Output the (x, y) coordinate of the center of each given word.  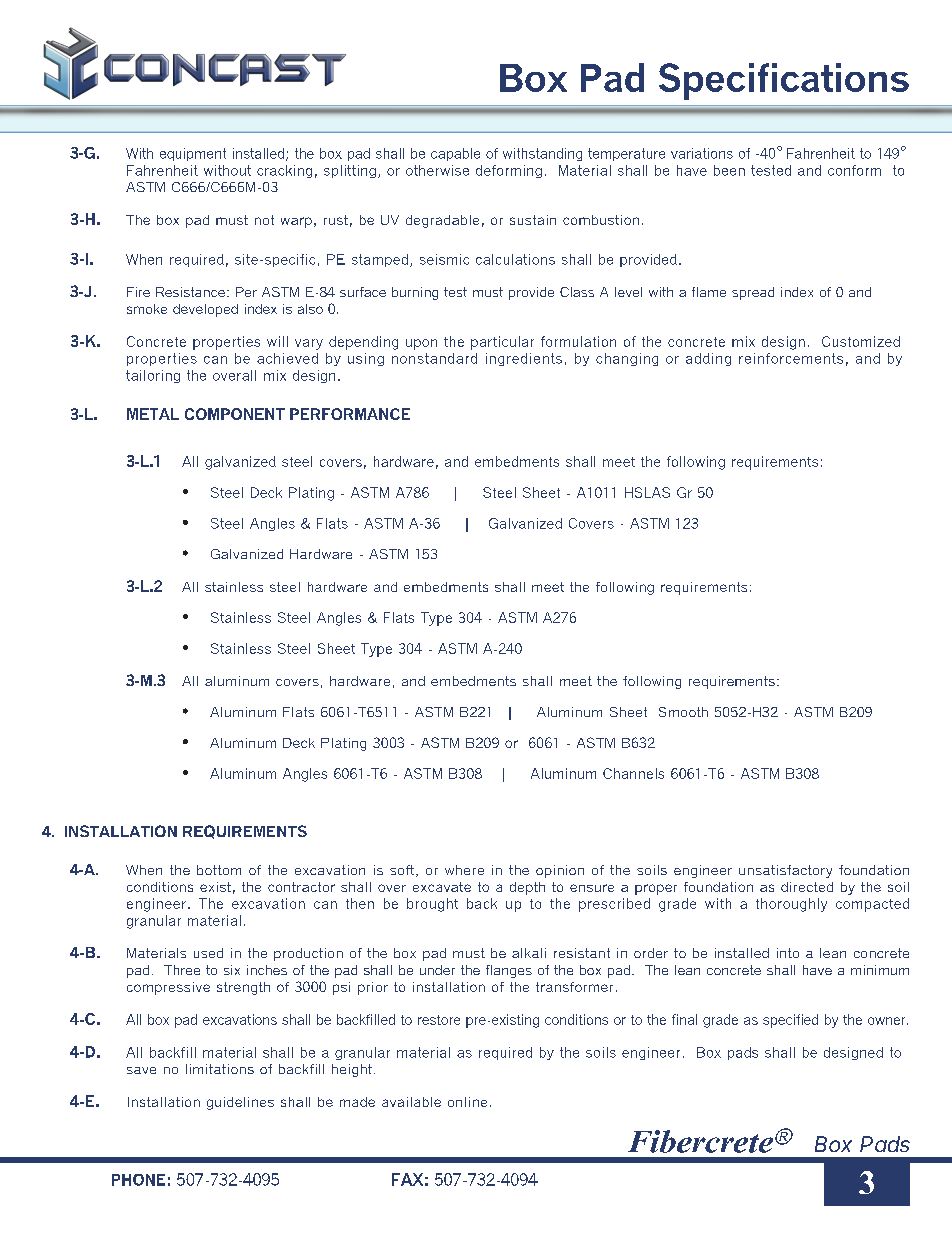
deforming (509, 171)
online (467, 1102)
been (729, 170)
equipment (193, 154)
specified (790, 1021)
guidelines (240, 1103)
